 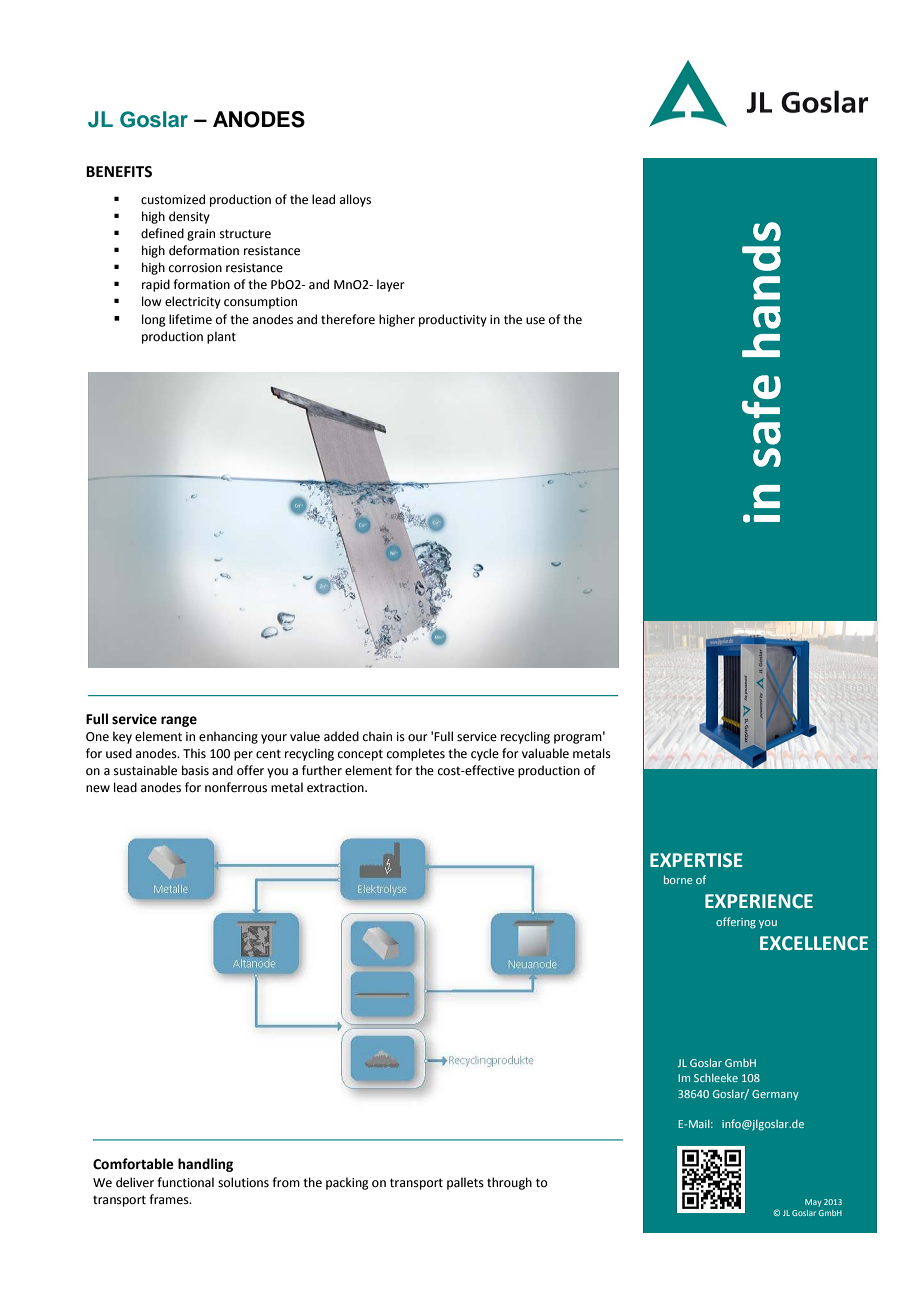 What do you see at coordinates (173, 199) in the page?
I see `customized` at bounding box center [173, 199].
